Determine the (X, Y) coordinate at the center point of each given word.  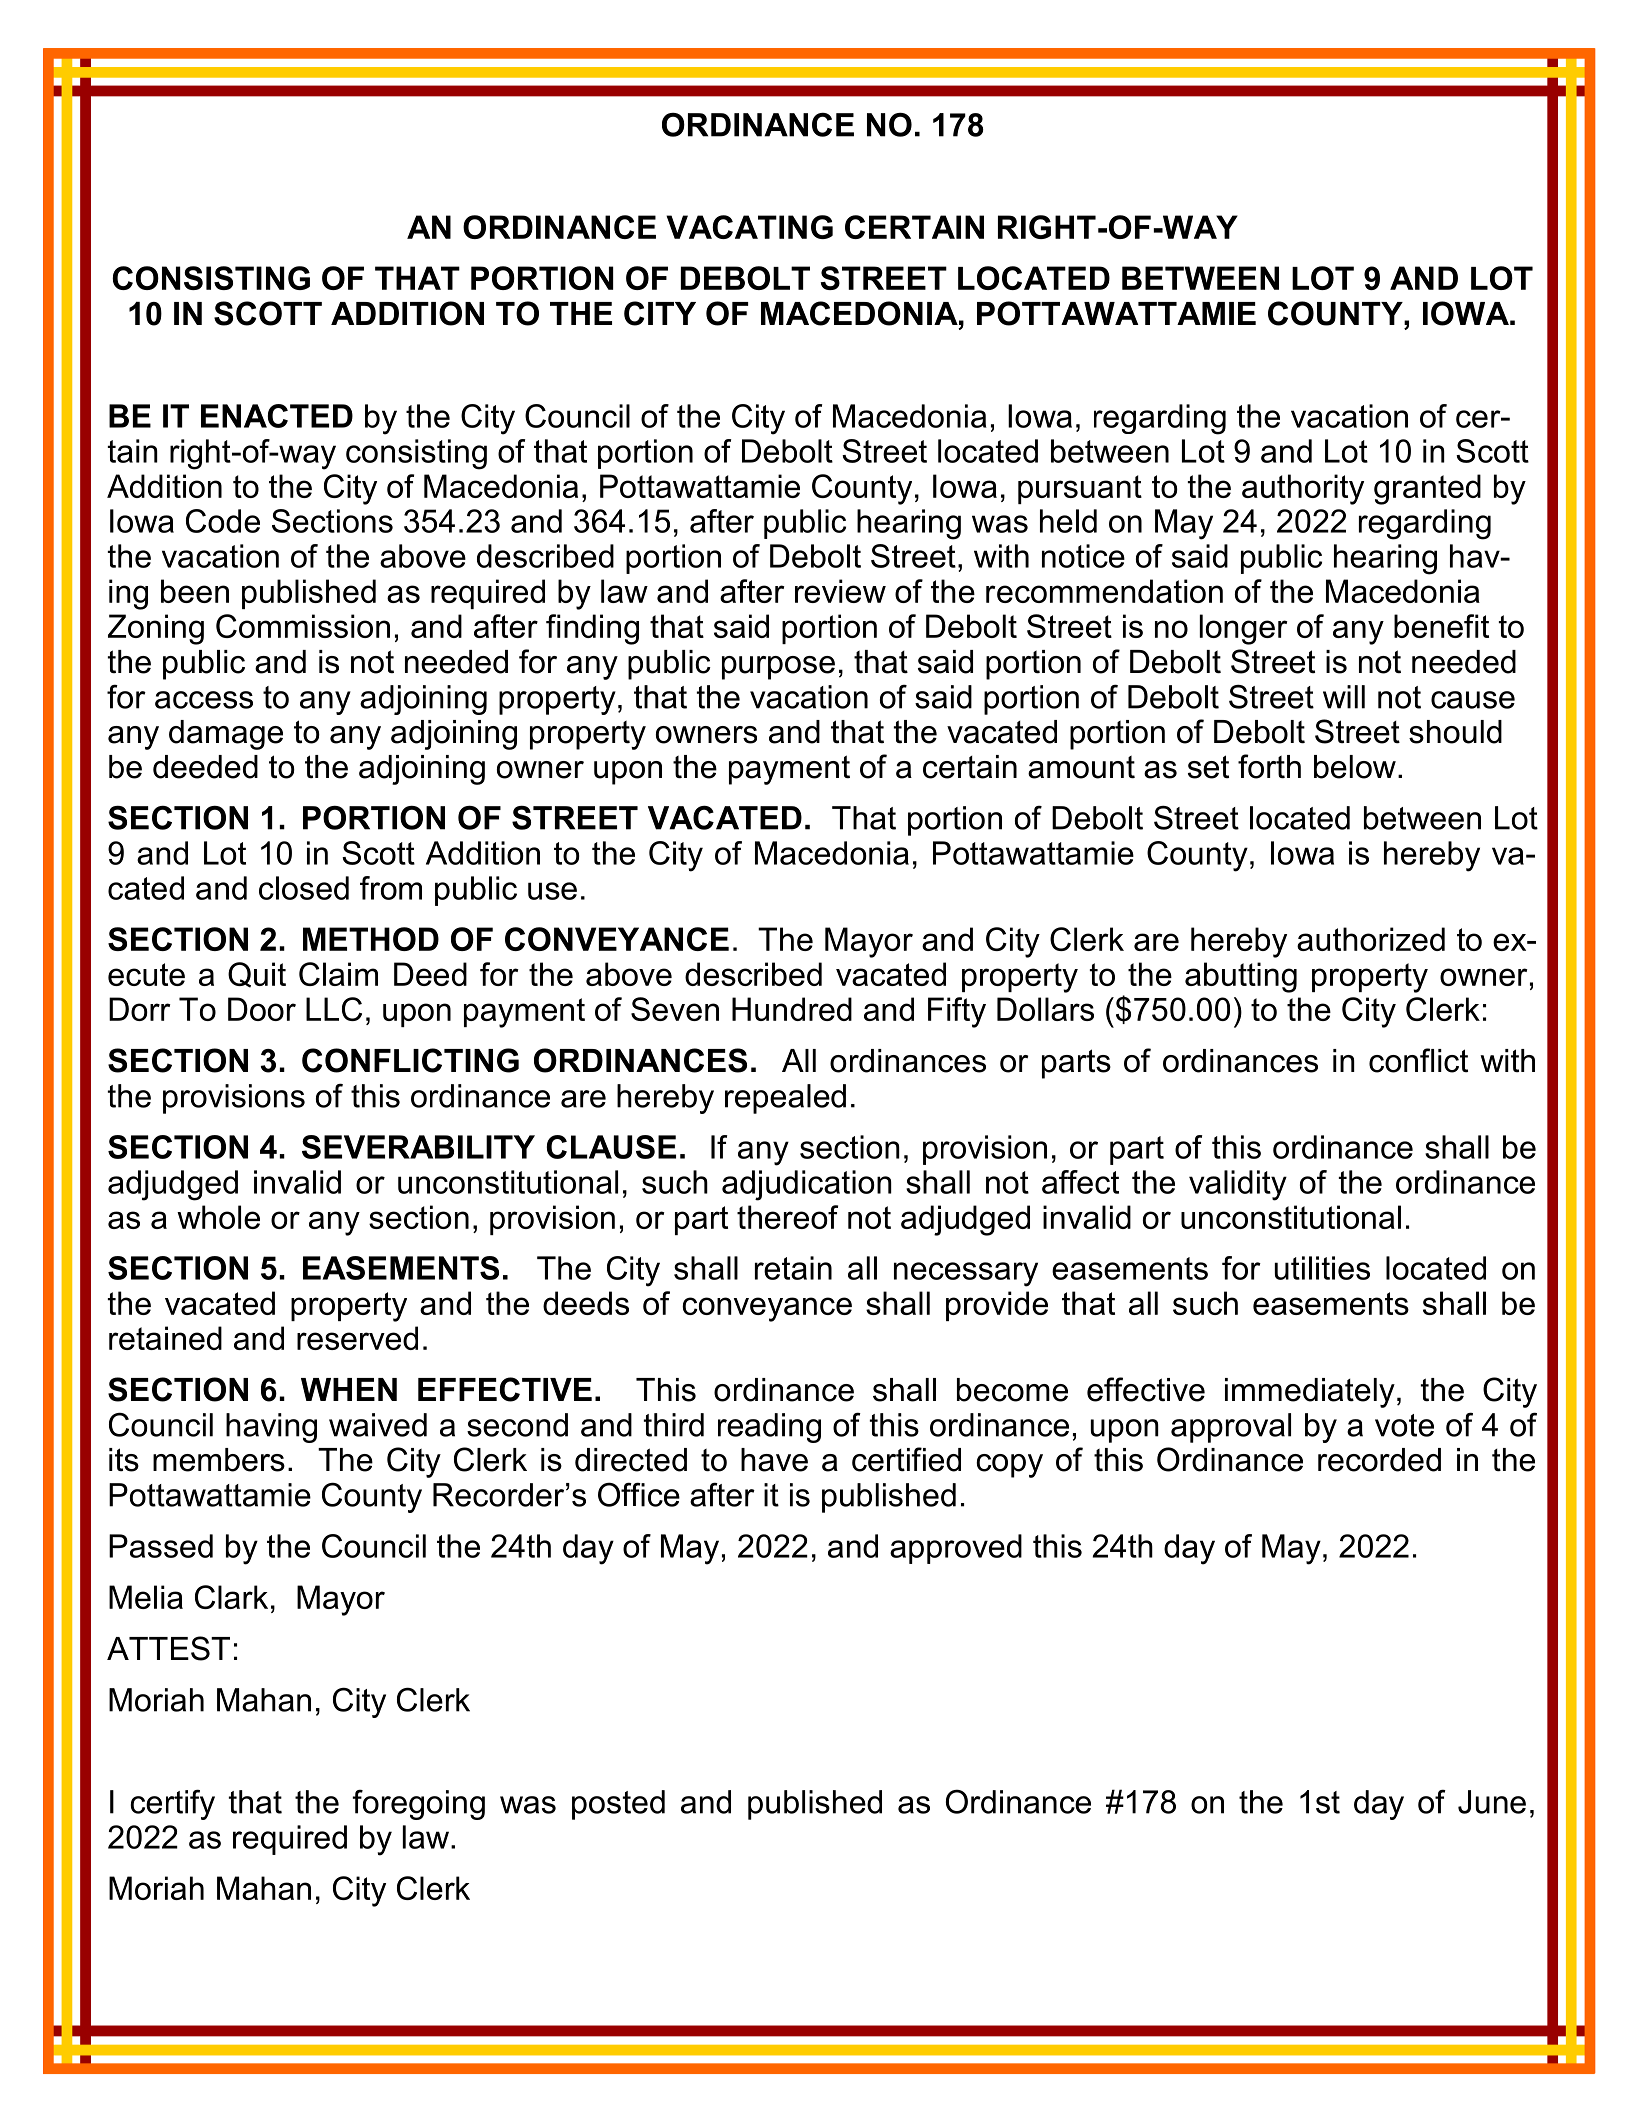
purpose (778, 668)
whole (218, 1217)
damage (226, 735)
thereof (787, 1217)
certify (172, 1804)
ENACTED (277, 416)
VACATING (749, 227)
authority (1303, 489)
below (1355, 767)
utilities (1322, 1268)
